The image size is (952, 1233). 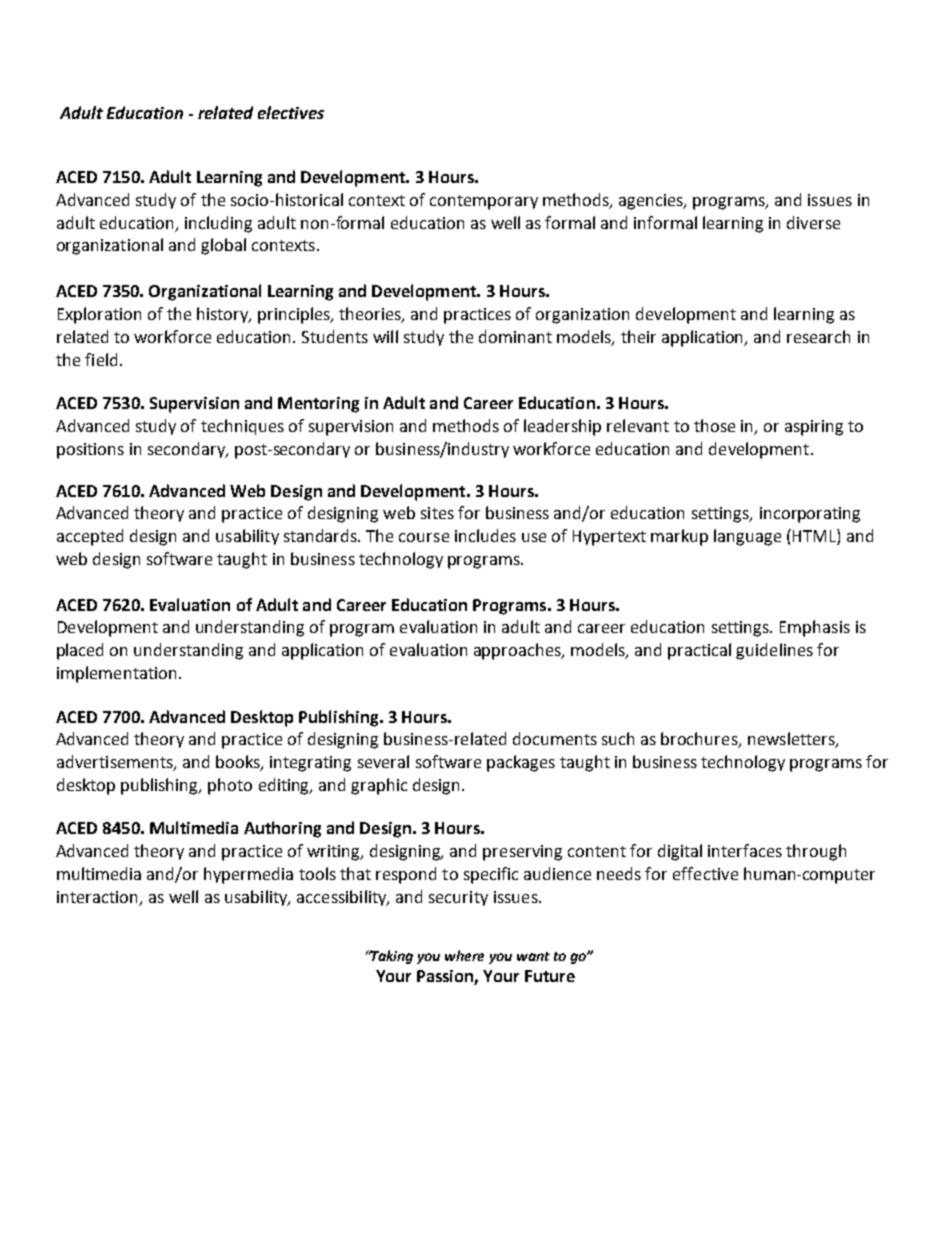 I want to click on interaction, so click(x=97, y=897).
